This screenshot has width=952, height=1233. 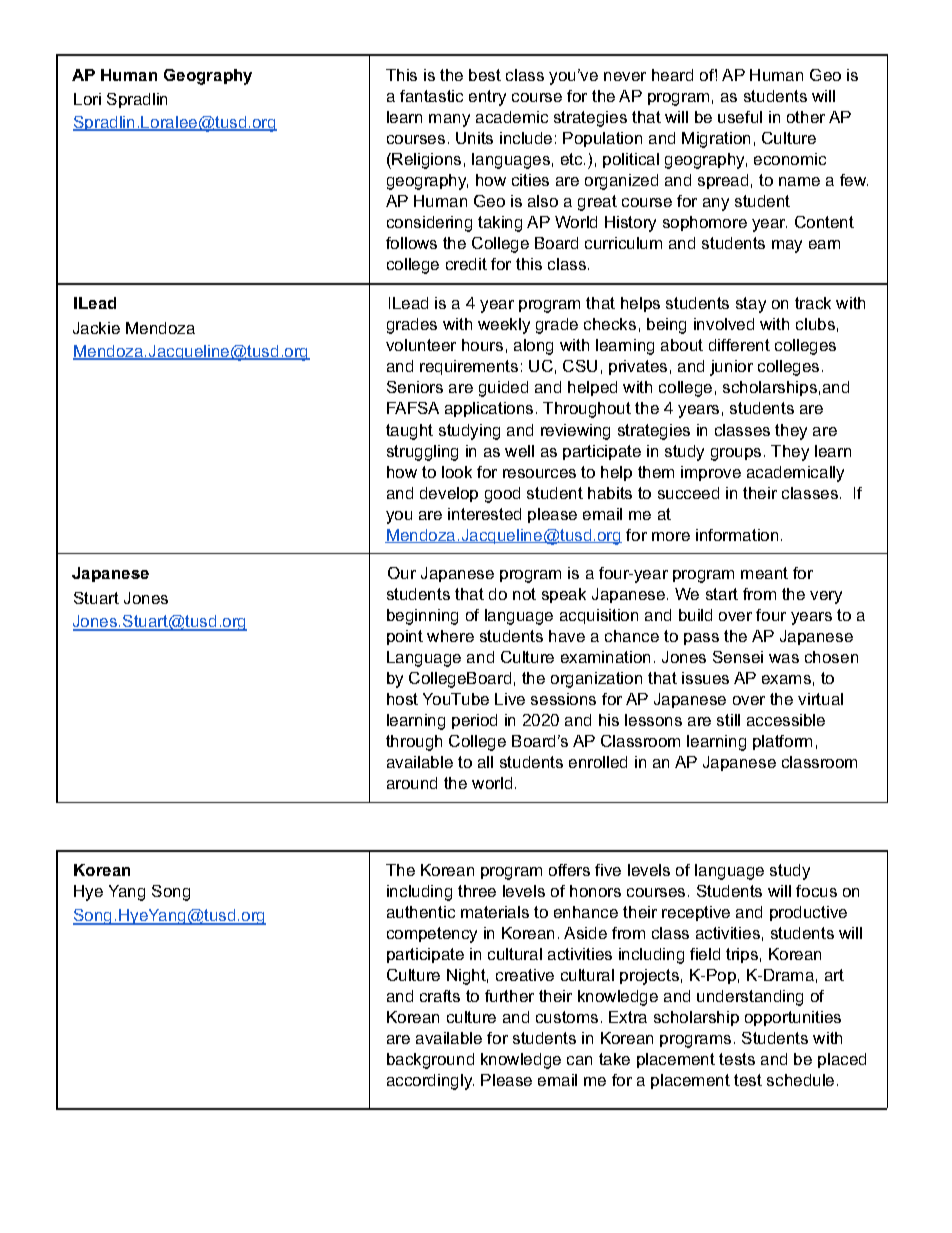 I want to click on hours, so click(x=482, y=345).
